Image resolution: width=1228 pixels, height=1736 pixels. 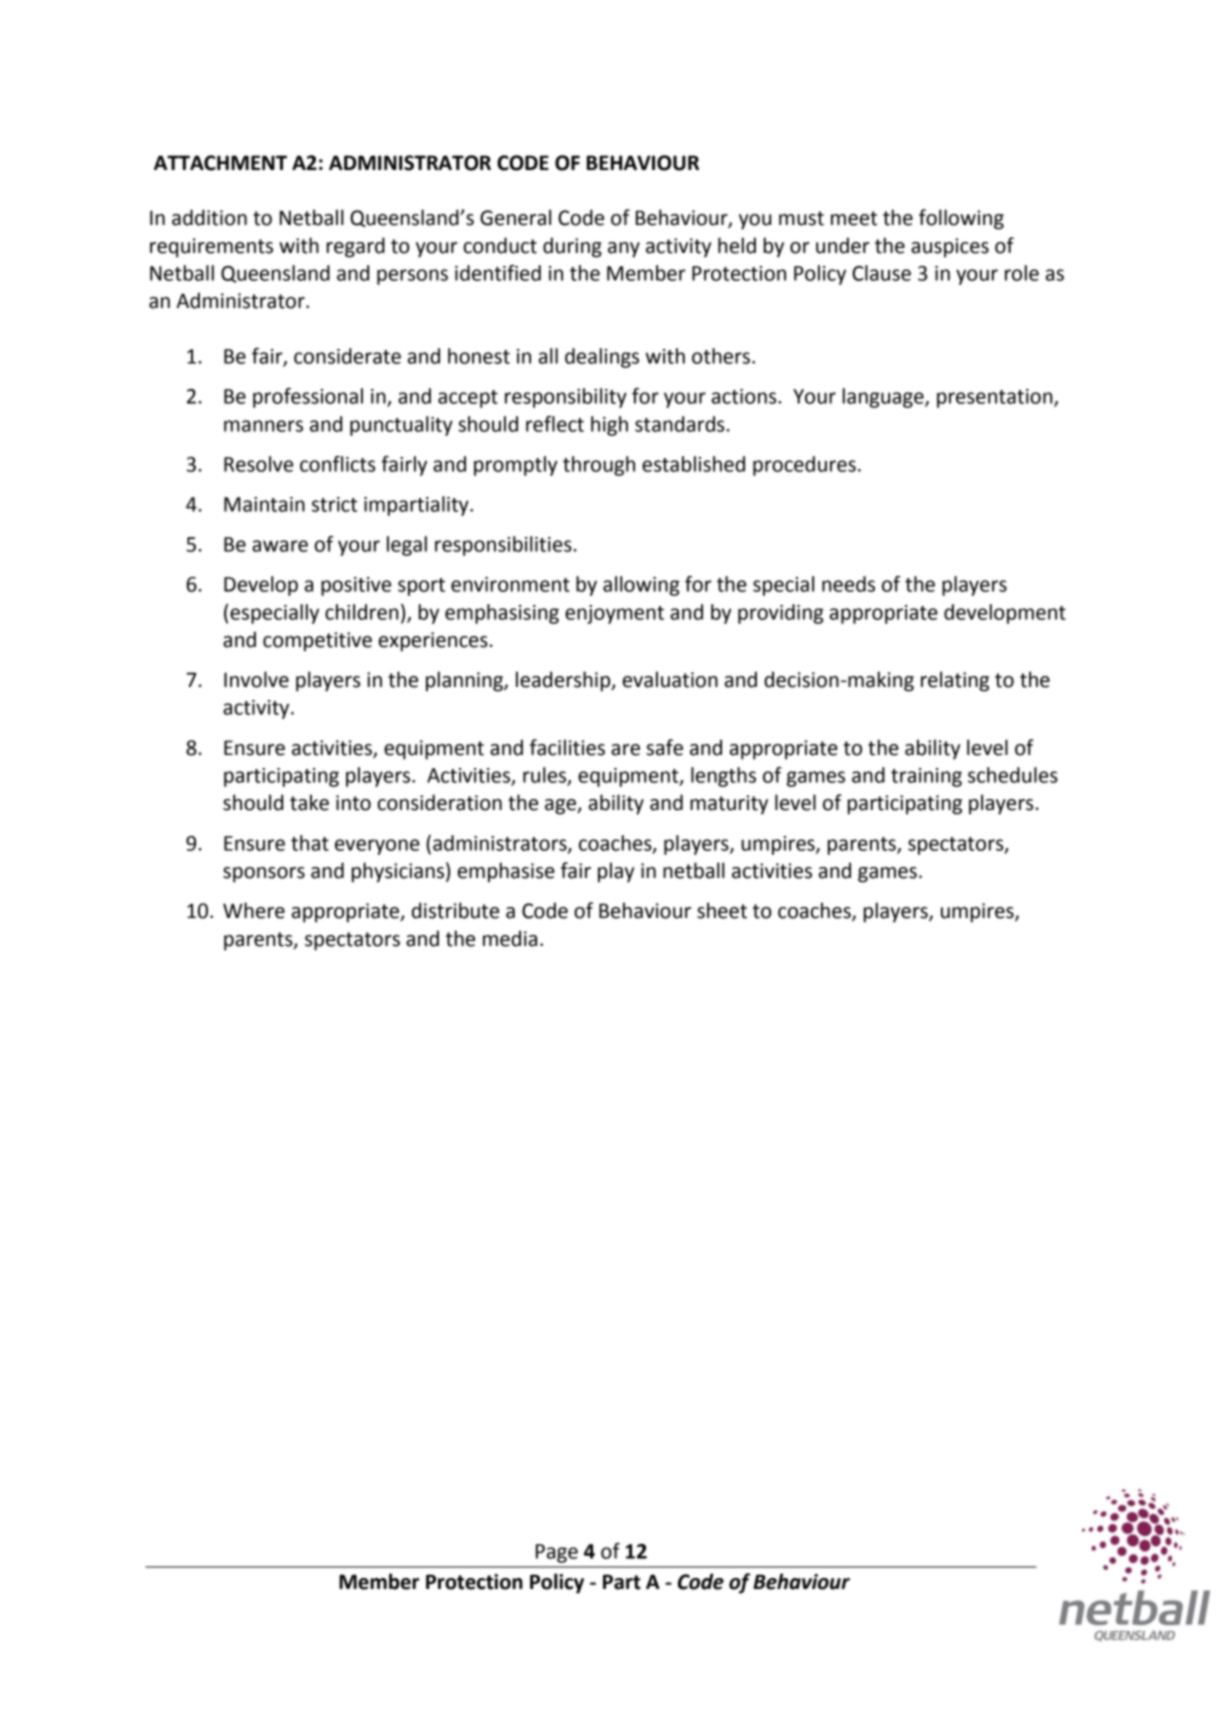 I want to click on any, so click(x=624, y=250).
